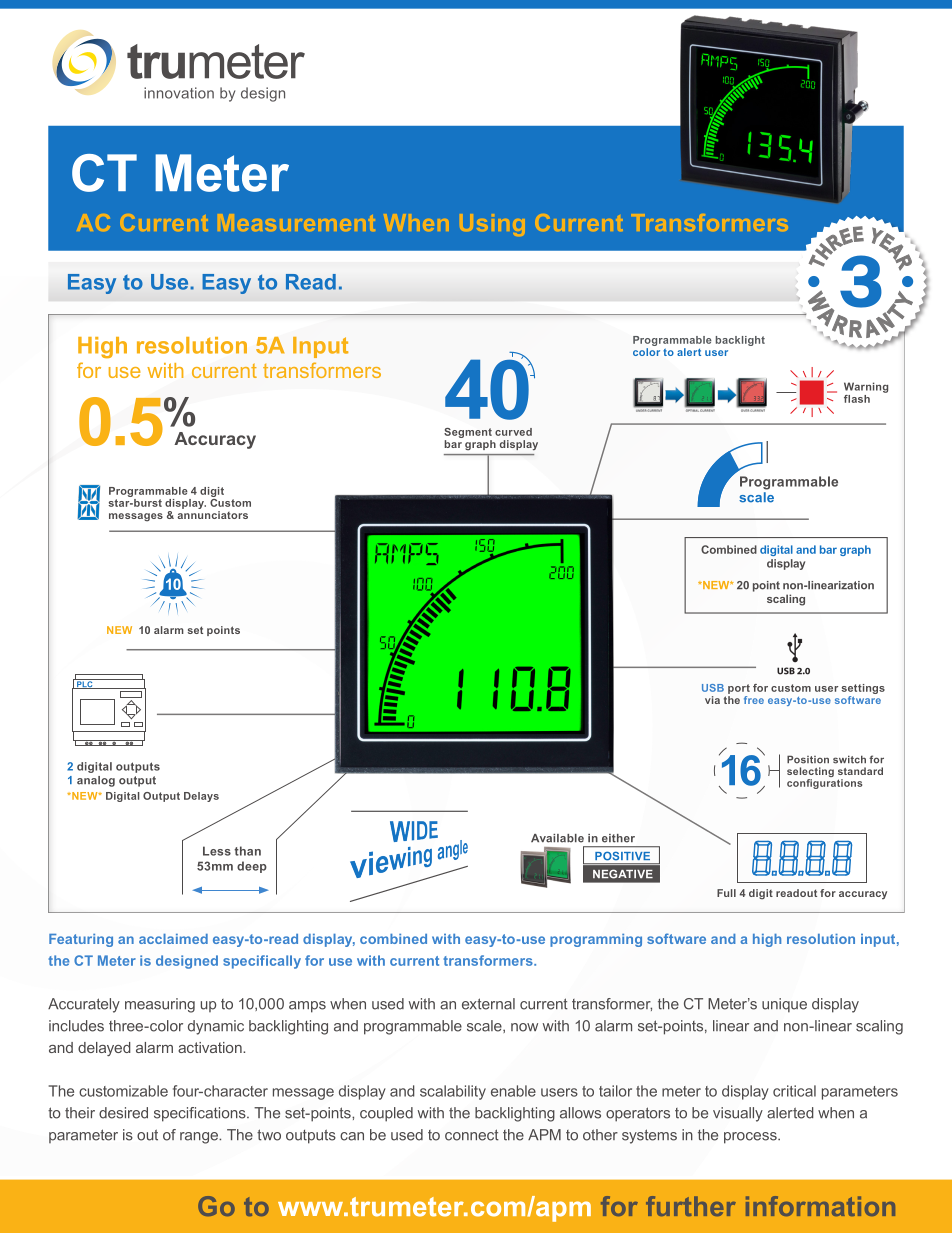  I want to click on connect, so click(472, 1135).
